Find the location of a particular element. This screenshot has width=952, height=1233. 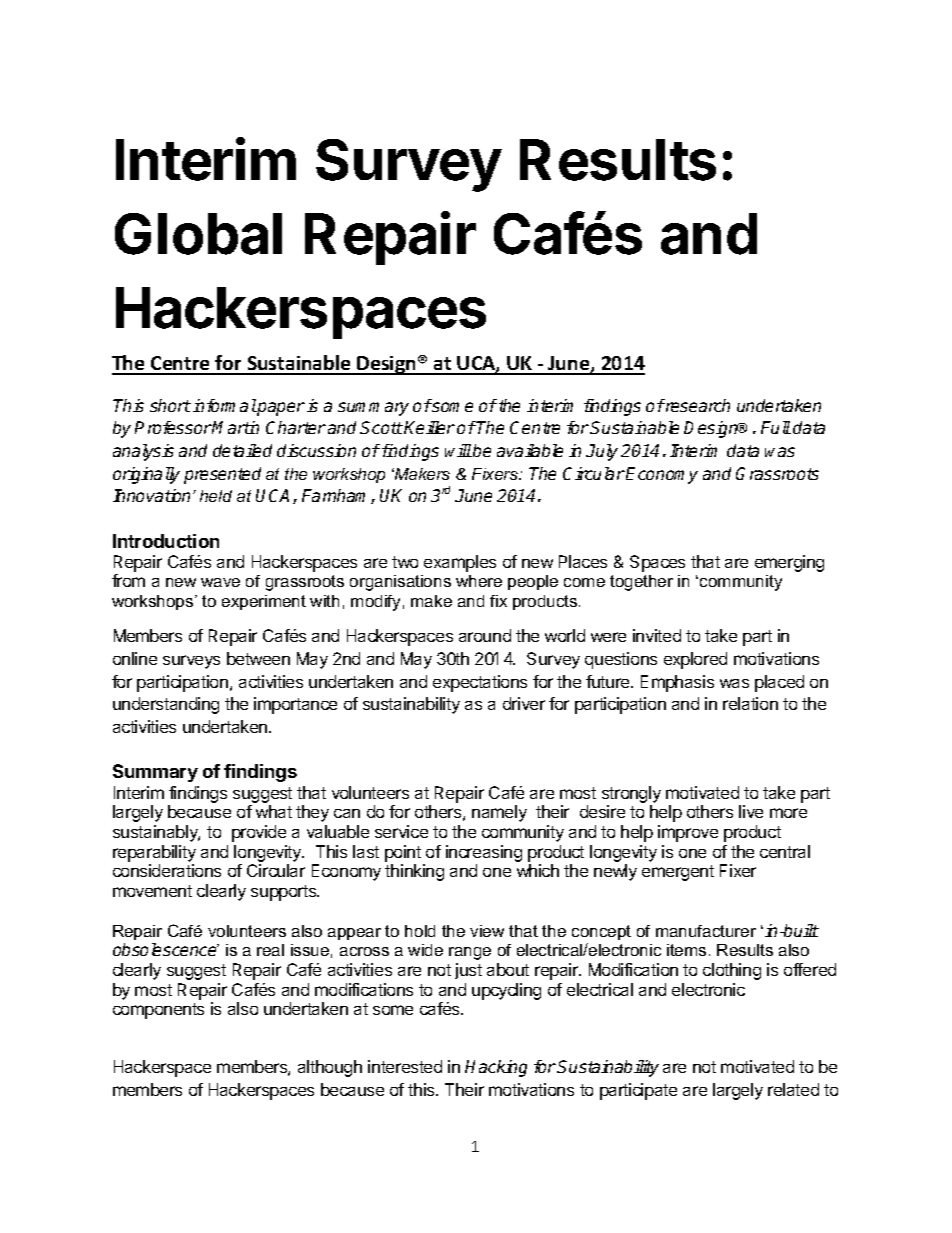

understanding is located at coordinates (166, 705).
